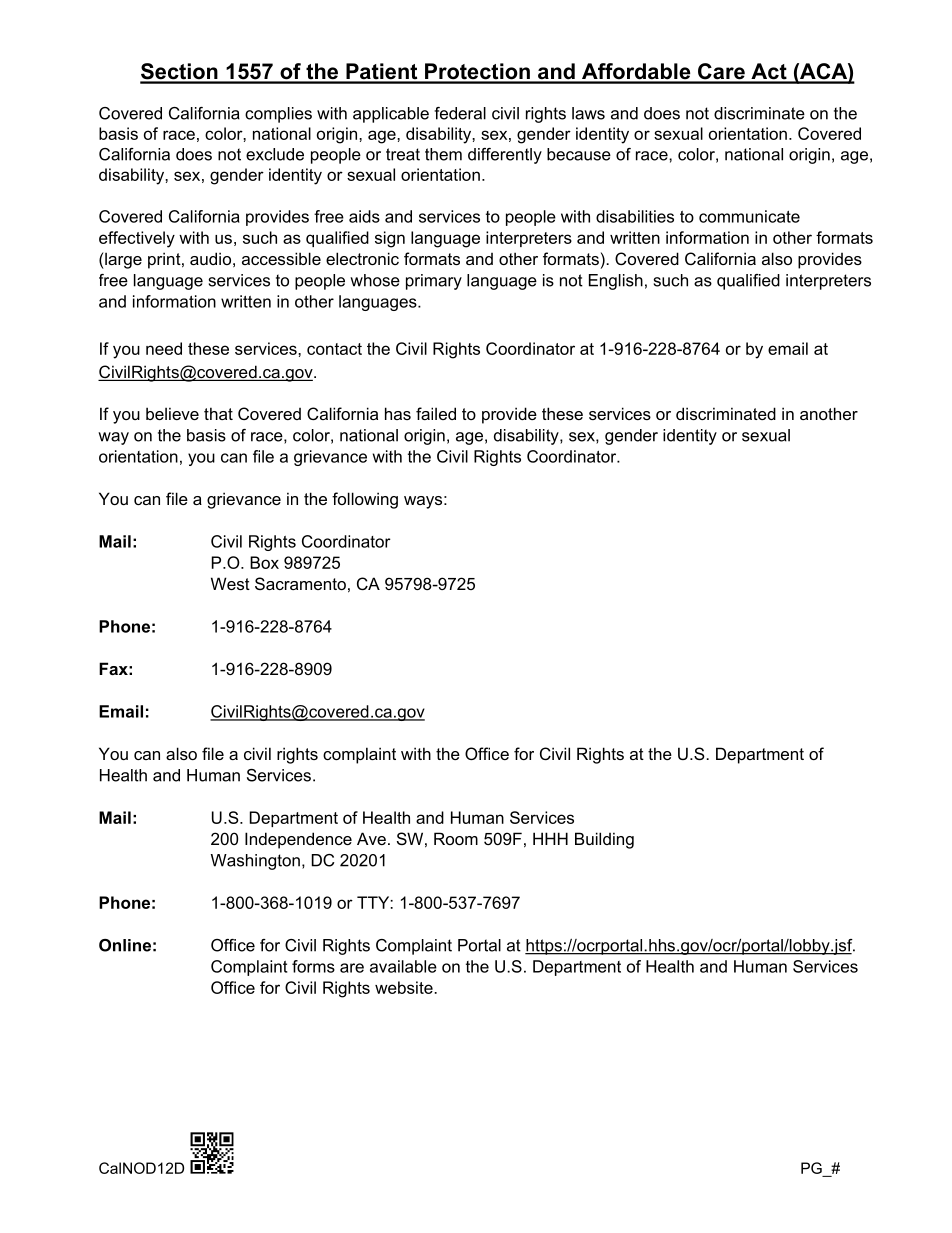  What do you see at coordinates (275, 154) in the page?
I see `exclude` at bounding box center [275, 154].
